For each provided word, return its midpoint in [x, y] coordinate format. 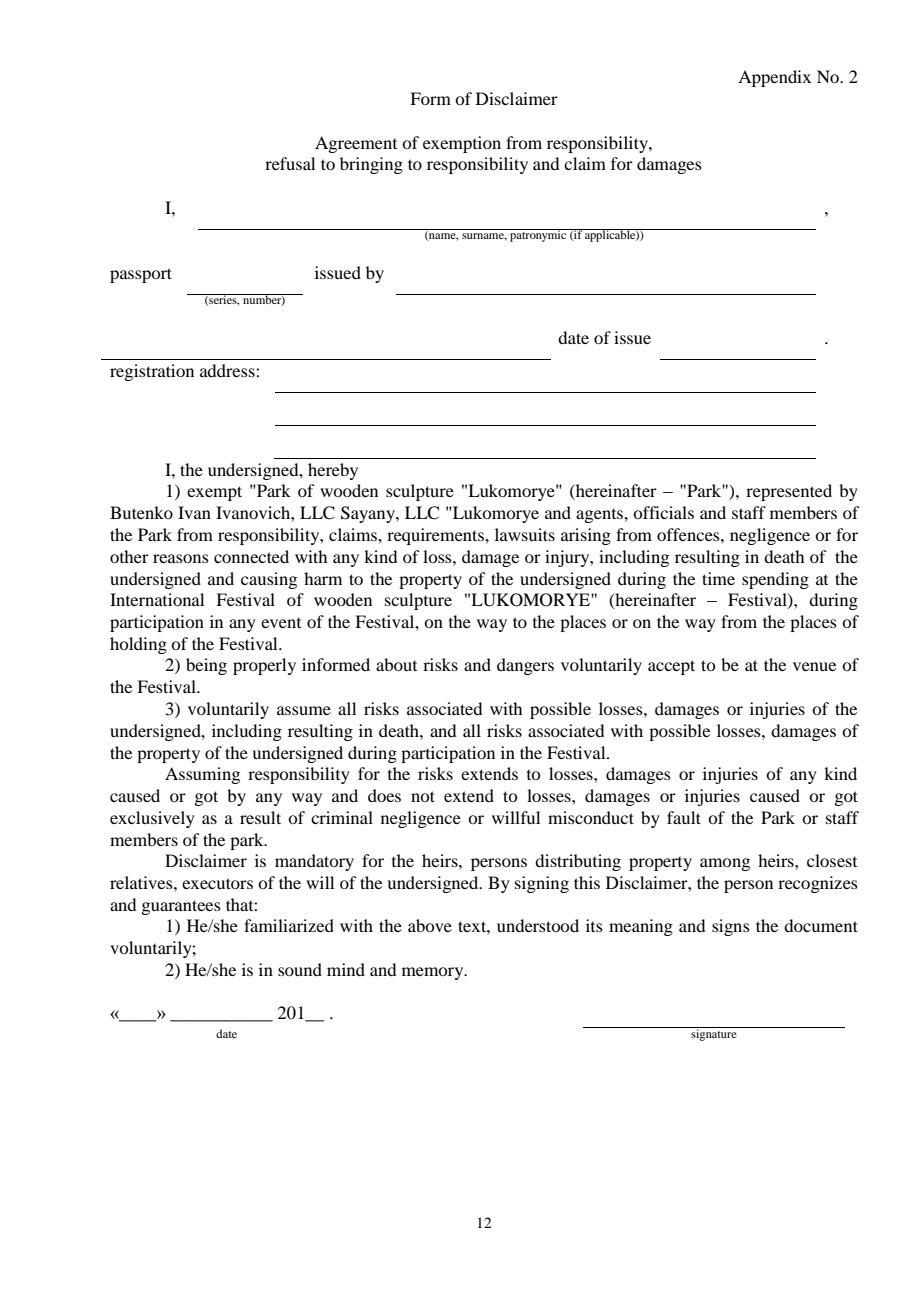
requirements [436, 536]
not [423, 796]
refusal [290, 163]
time [718, 578]
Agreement [356, 144]
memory [434, 973]
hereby [333, 471]
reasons [181, 558]
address [228, 370]
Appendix [774, 78]
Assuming [202, 775]
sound [300, 969]
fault [684, 817]
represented [789, 492]
